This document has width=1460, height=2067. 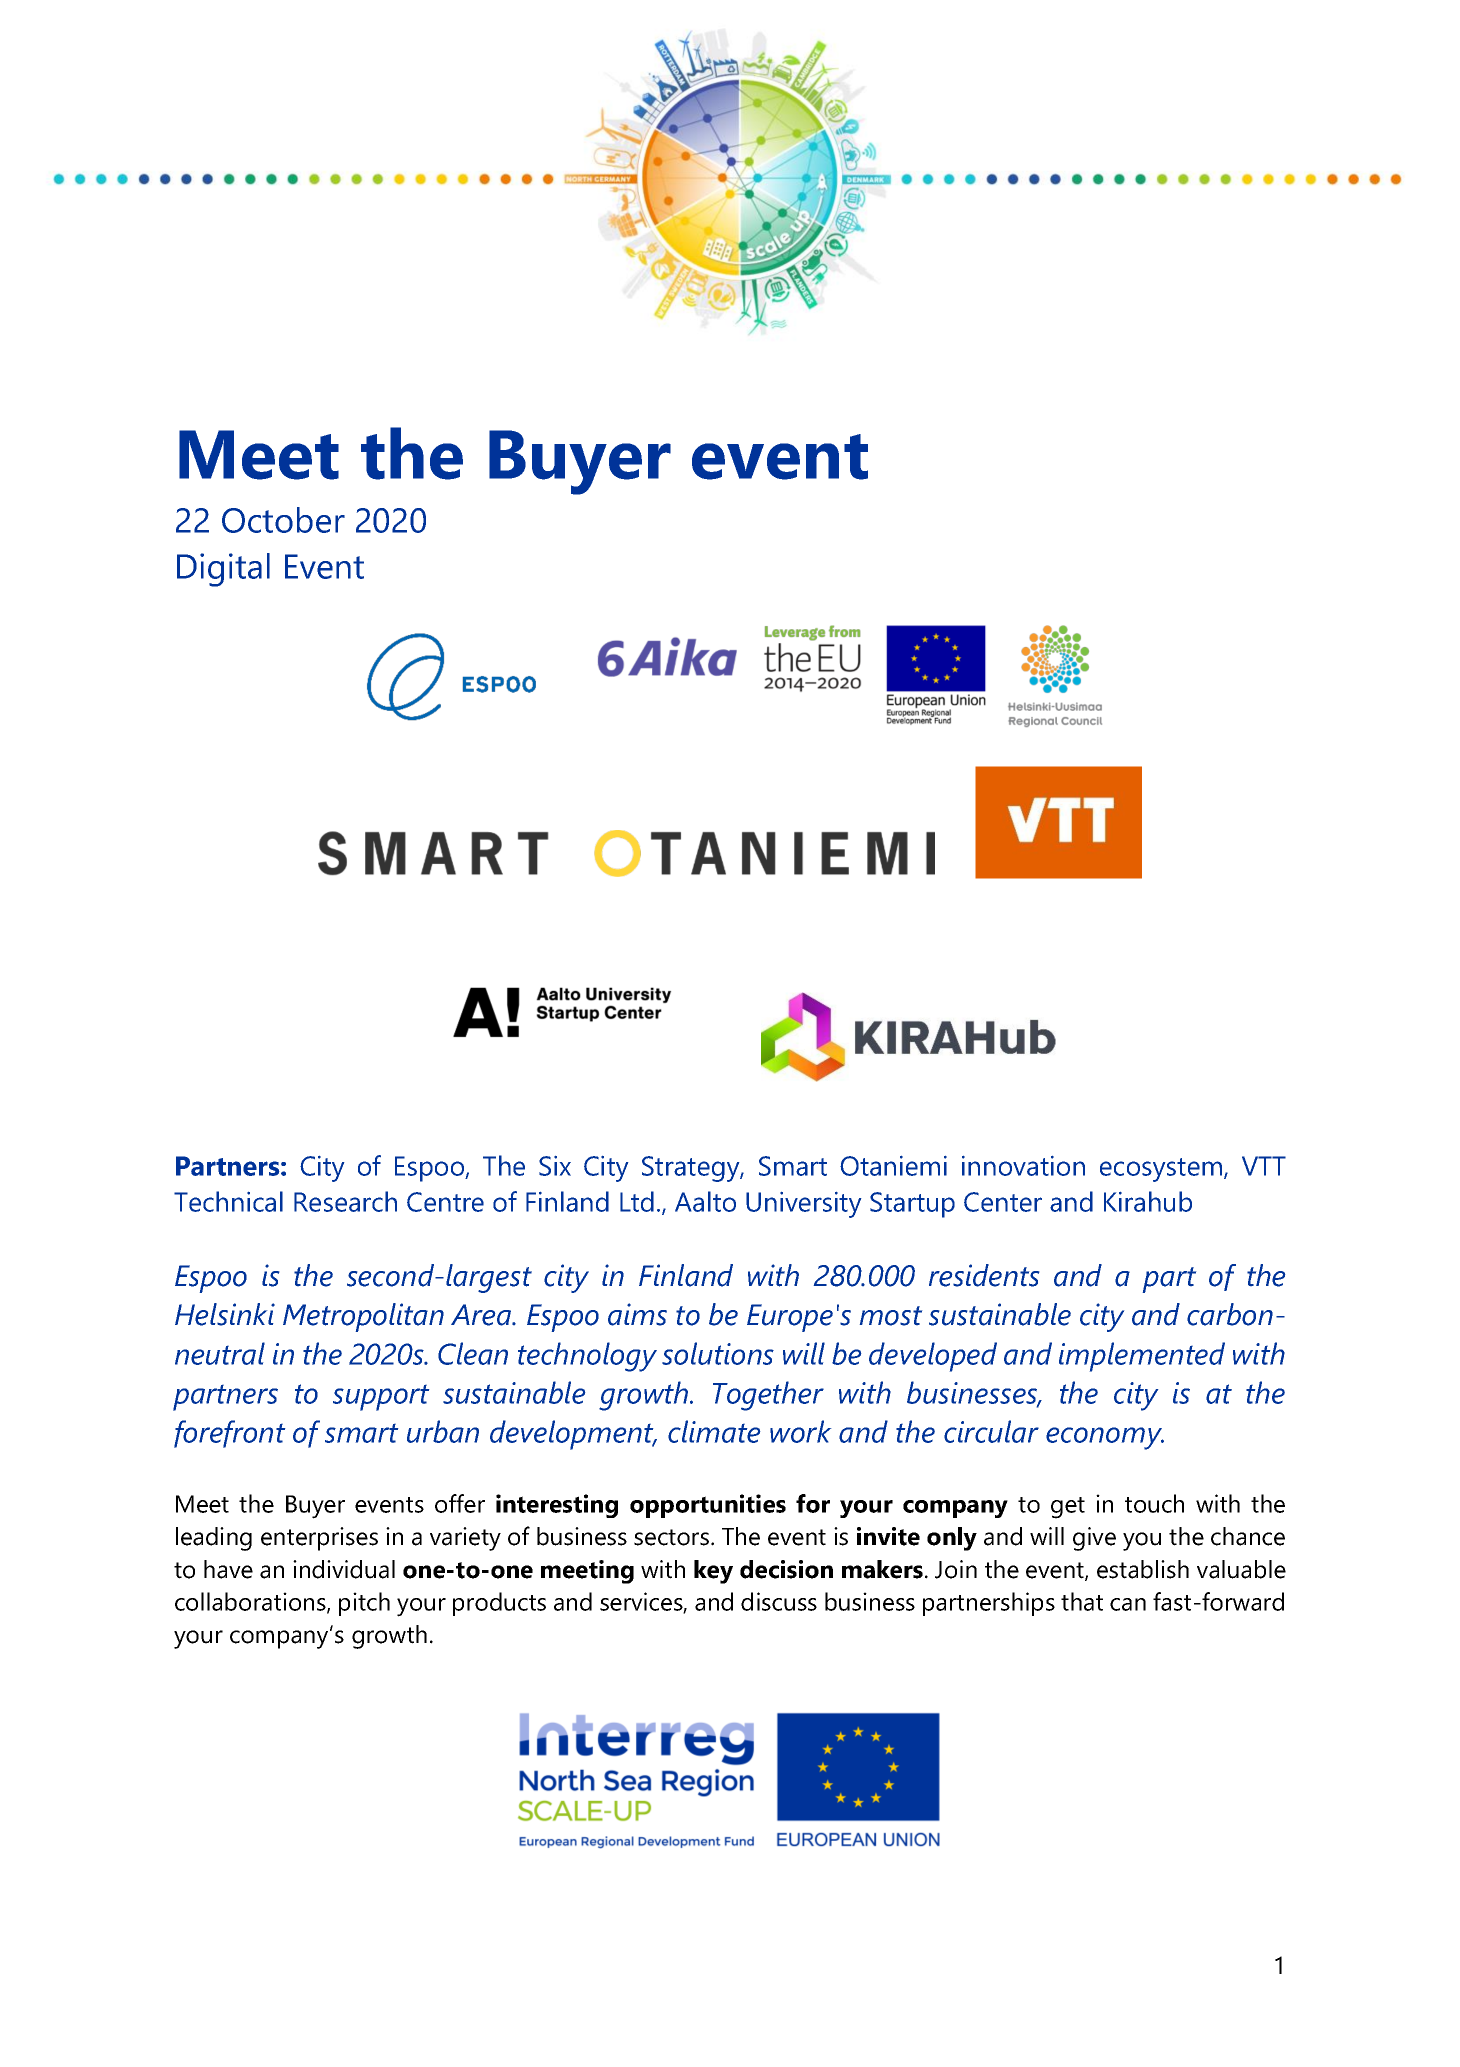 What do you see at coordinates (1264, 1166) in the document?
I see `VTT` at bounding box center [1264, 1166].
